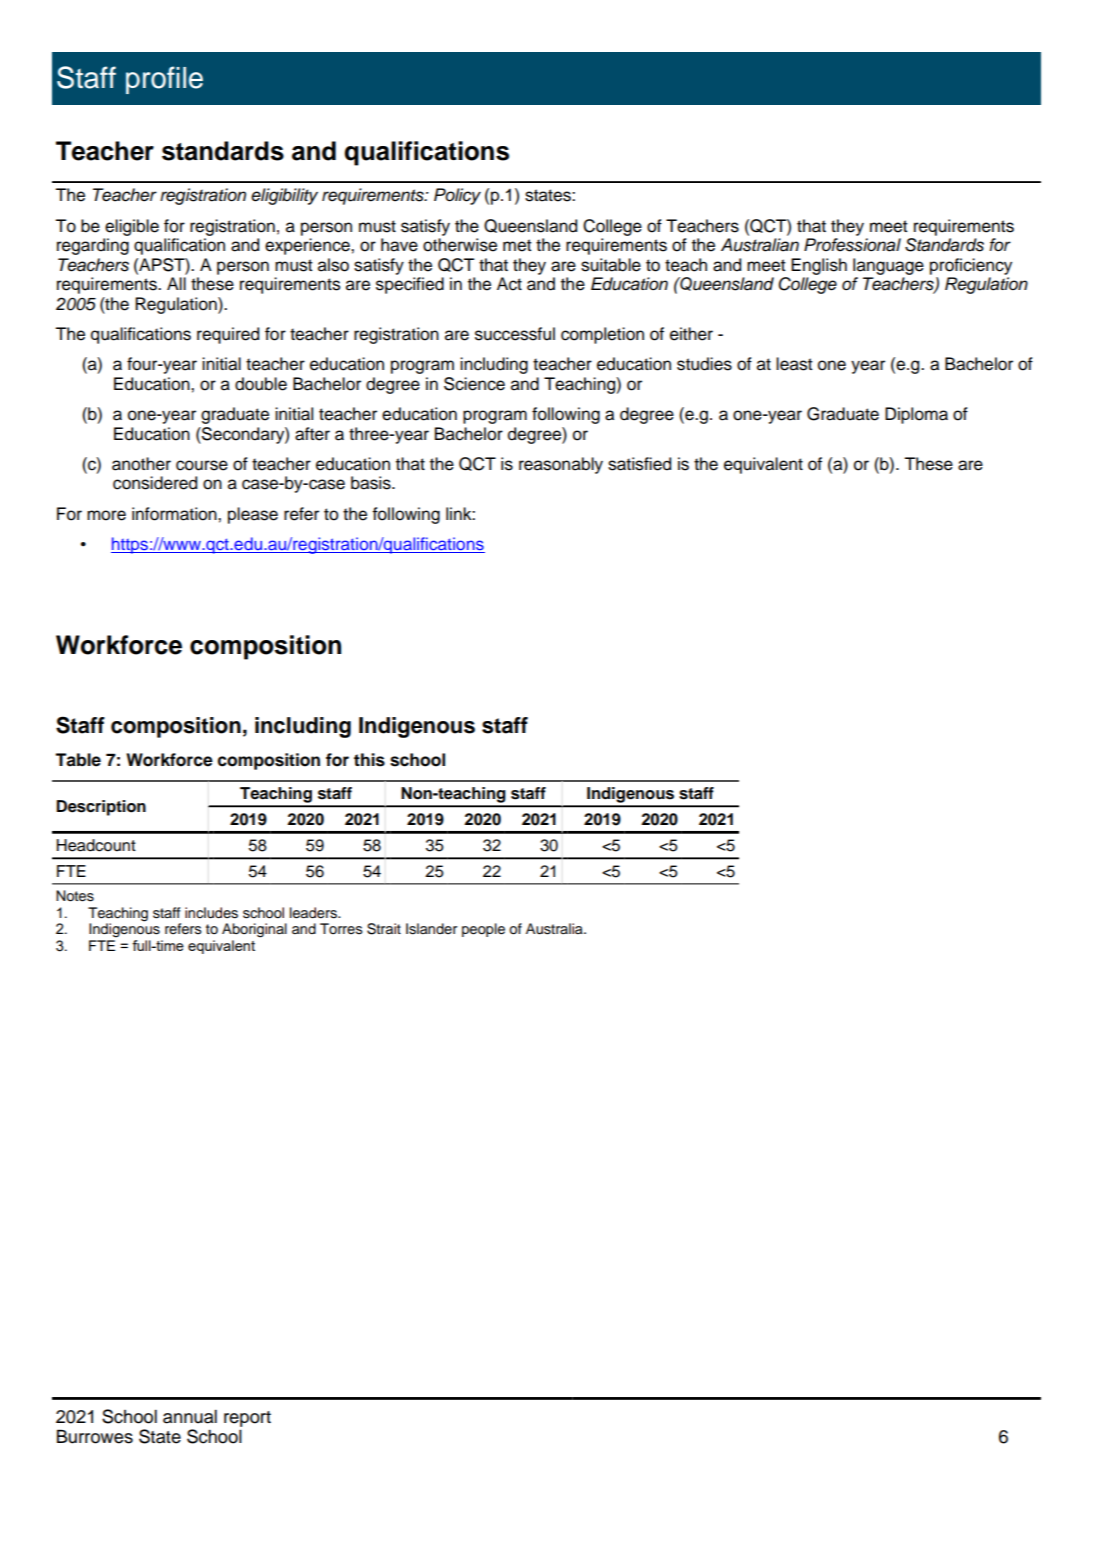 The height and width of the document is (1545, 1093). What do you see at coordinates (457, 196) in the document?
I see `Policy` at bounding box center [457, 196].
